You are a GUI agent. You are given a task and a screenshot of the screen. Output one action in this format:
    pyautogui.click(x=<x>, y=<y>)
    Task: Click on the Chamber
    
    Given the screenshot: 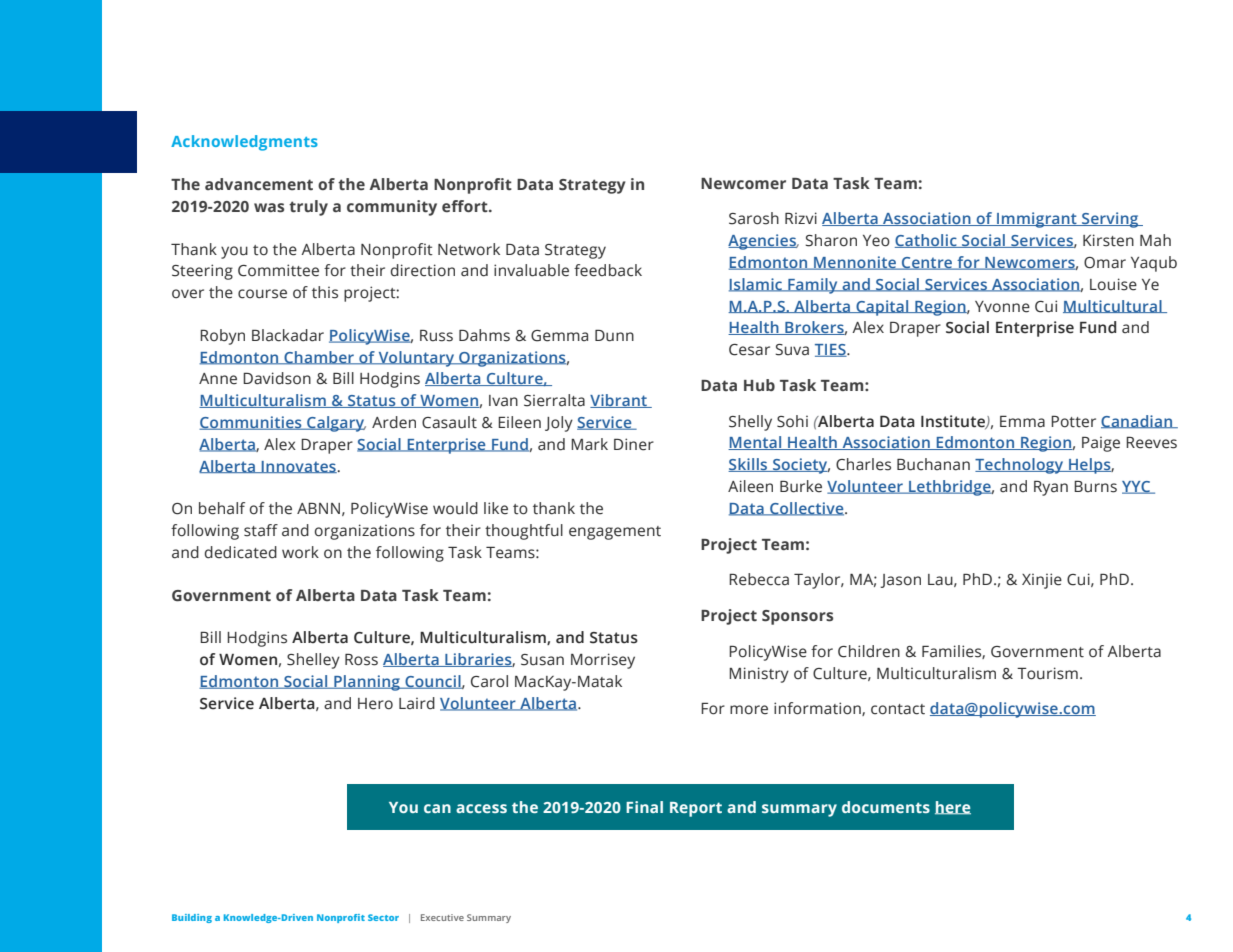 What is the action you would take?
    pyautogui.click(x=319, y=358)
